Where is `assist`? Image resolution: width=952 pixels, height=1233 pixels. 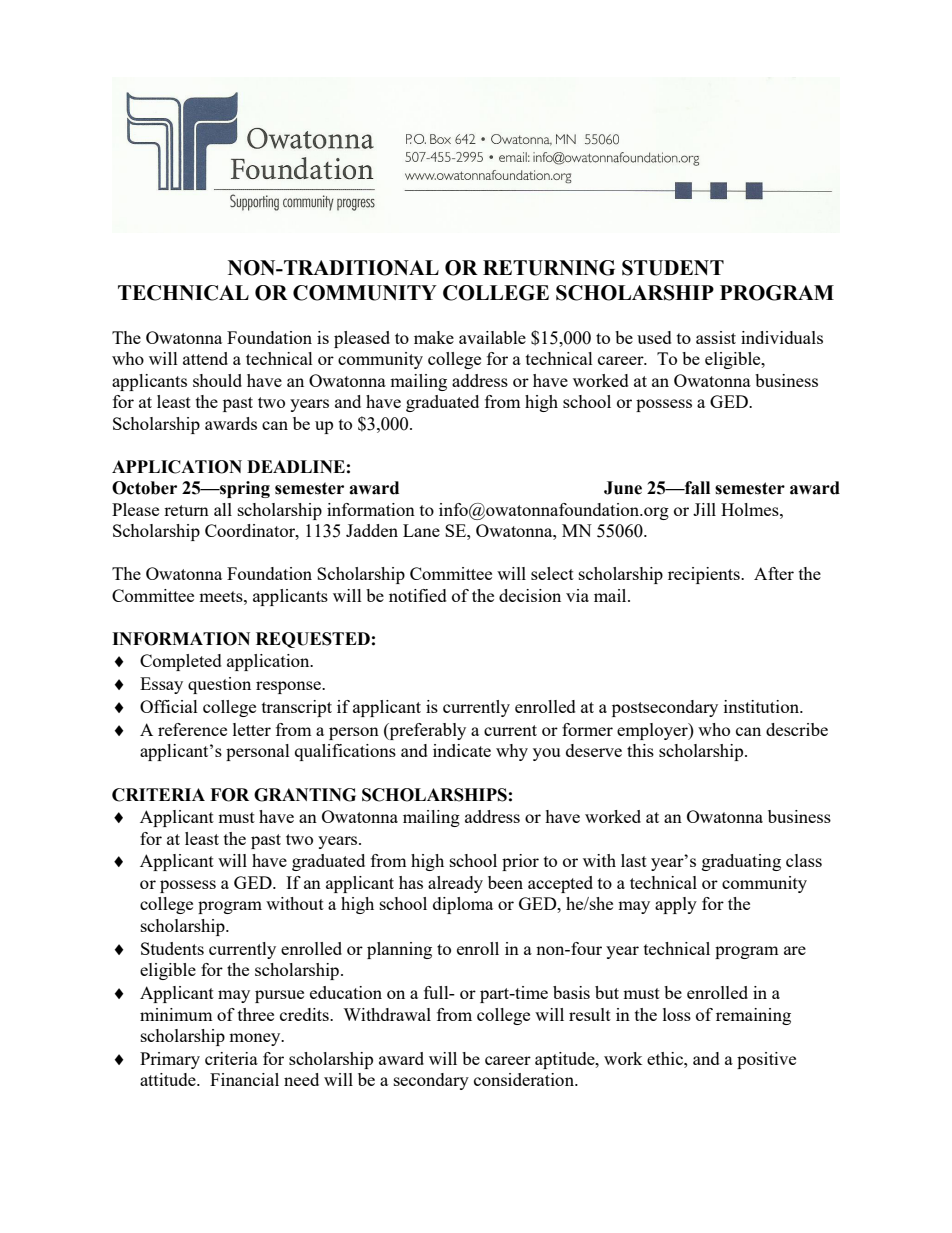 assist is located at coordinates (716, 337).
